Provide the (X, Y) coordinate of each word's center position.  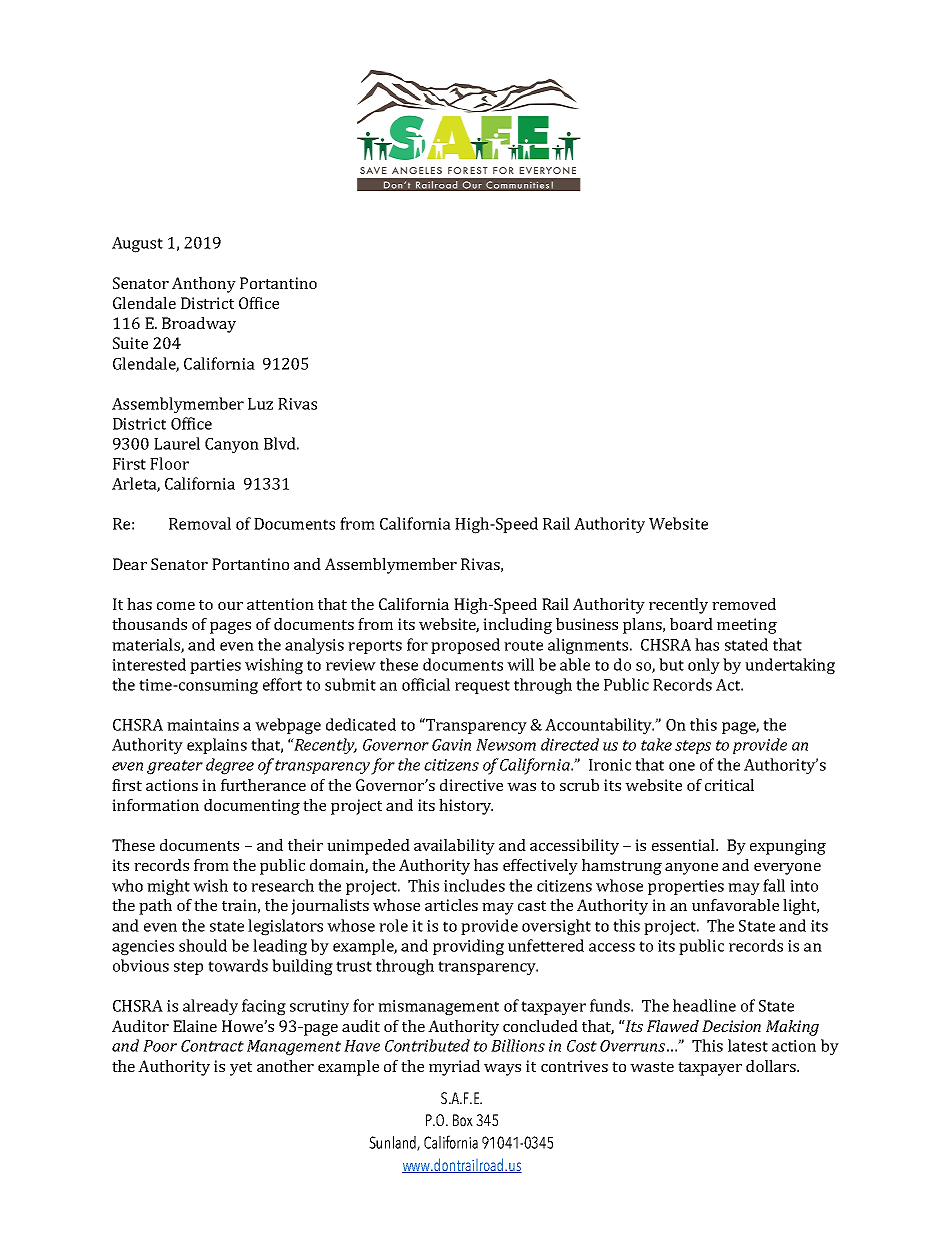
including (517, 626)
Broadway (199, 325)
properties (686, 887)
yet (241, 1069)
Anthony (204, 285)
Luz (260, 404)
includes (474, 885)
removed (744, 604)
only (704, 666)
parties (215, 666)
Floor (169, 463)
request (482, 687)
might (168, 887)
